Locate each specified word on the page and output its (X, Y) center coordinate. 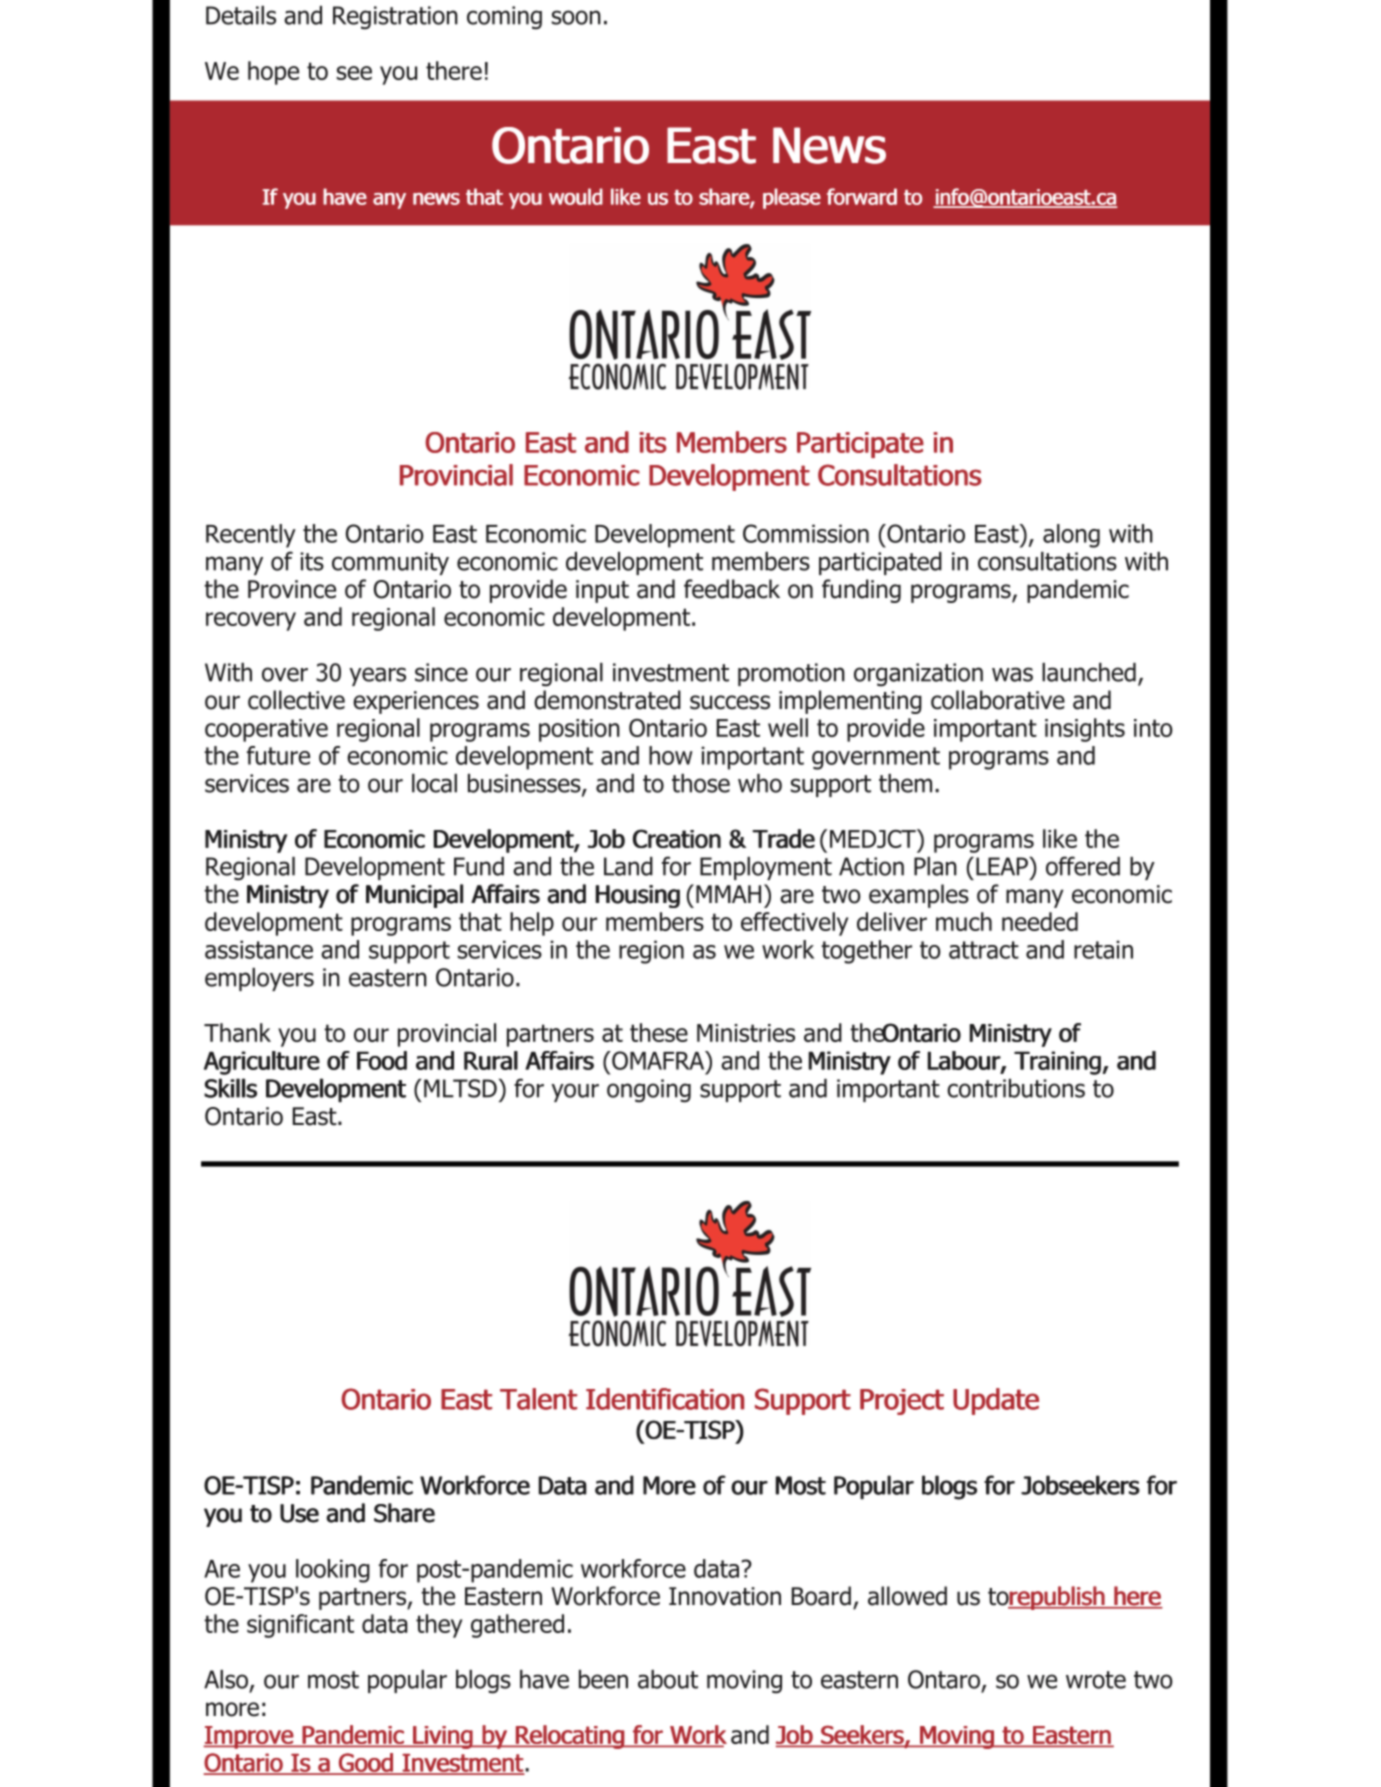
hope (273, 73)
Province (292, 589)
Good (365, 1763)
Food (382, 1060)
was (1012, 674)
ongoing (649, 1091)
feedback (732, 589)
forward (862, 196)
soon (576, 17)
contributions (1016, 1088)
